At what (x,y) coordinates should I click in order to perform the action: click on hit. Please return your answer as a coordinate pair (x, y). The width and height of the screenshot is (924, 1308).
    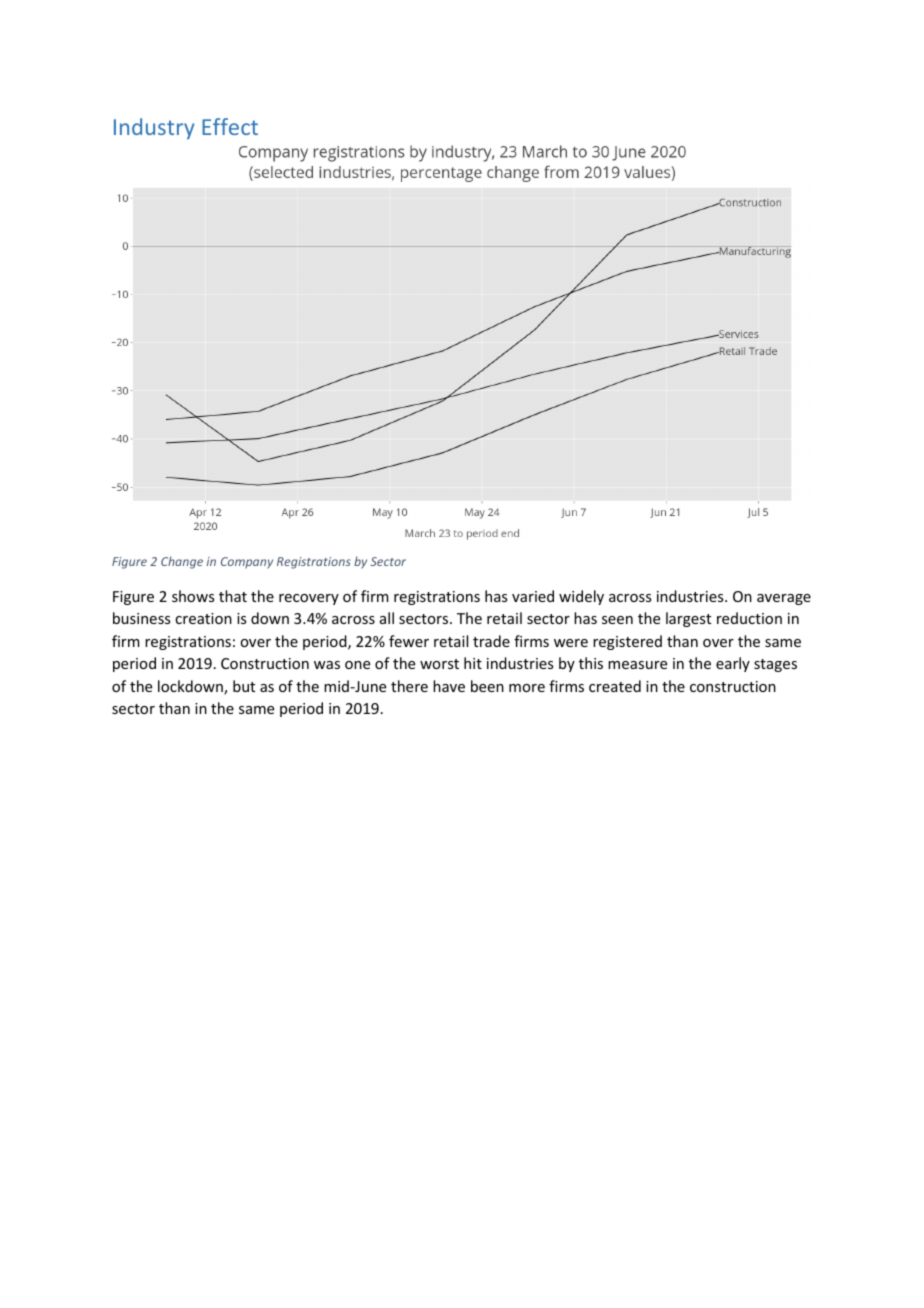
    Looking at the image, I should click on (473, 663).
